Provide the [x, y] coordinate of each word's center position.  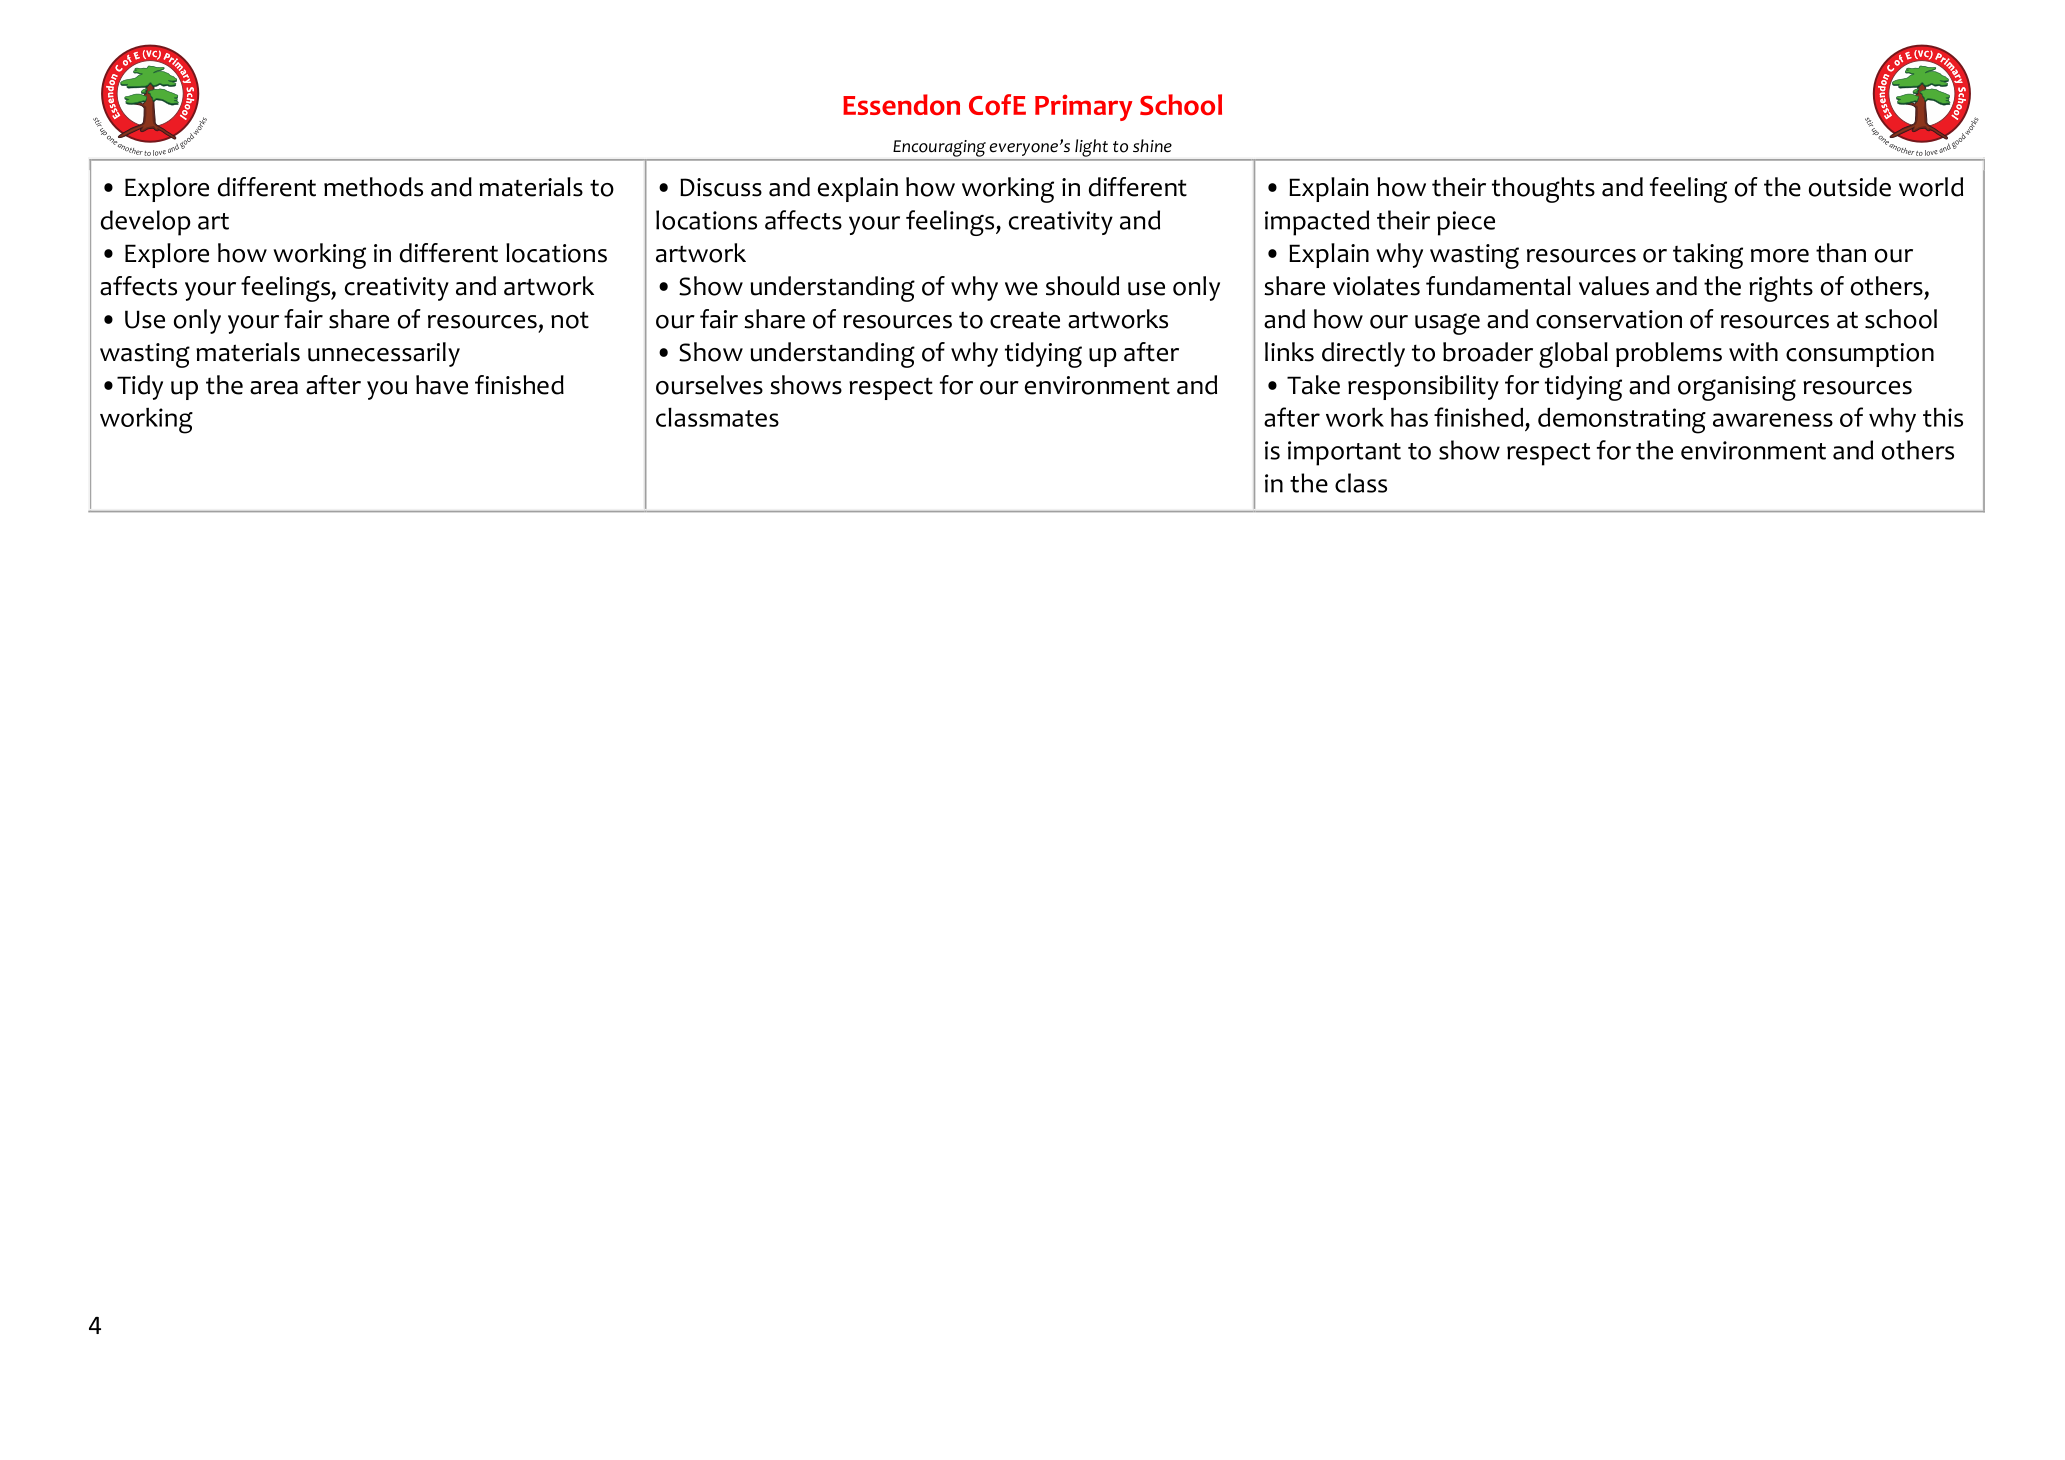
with [1753, 352]
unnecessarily [384, 354]
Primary [1084, 107]
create [1025, 320]
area [274, 388]
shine [1152, 146]
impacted [1317, 223]
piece [1466, 223]
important [1344, 453]
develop [146, 223]
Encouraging [939, 148]
